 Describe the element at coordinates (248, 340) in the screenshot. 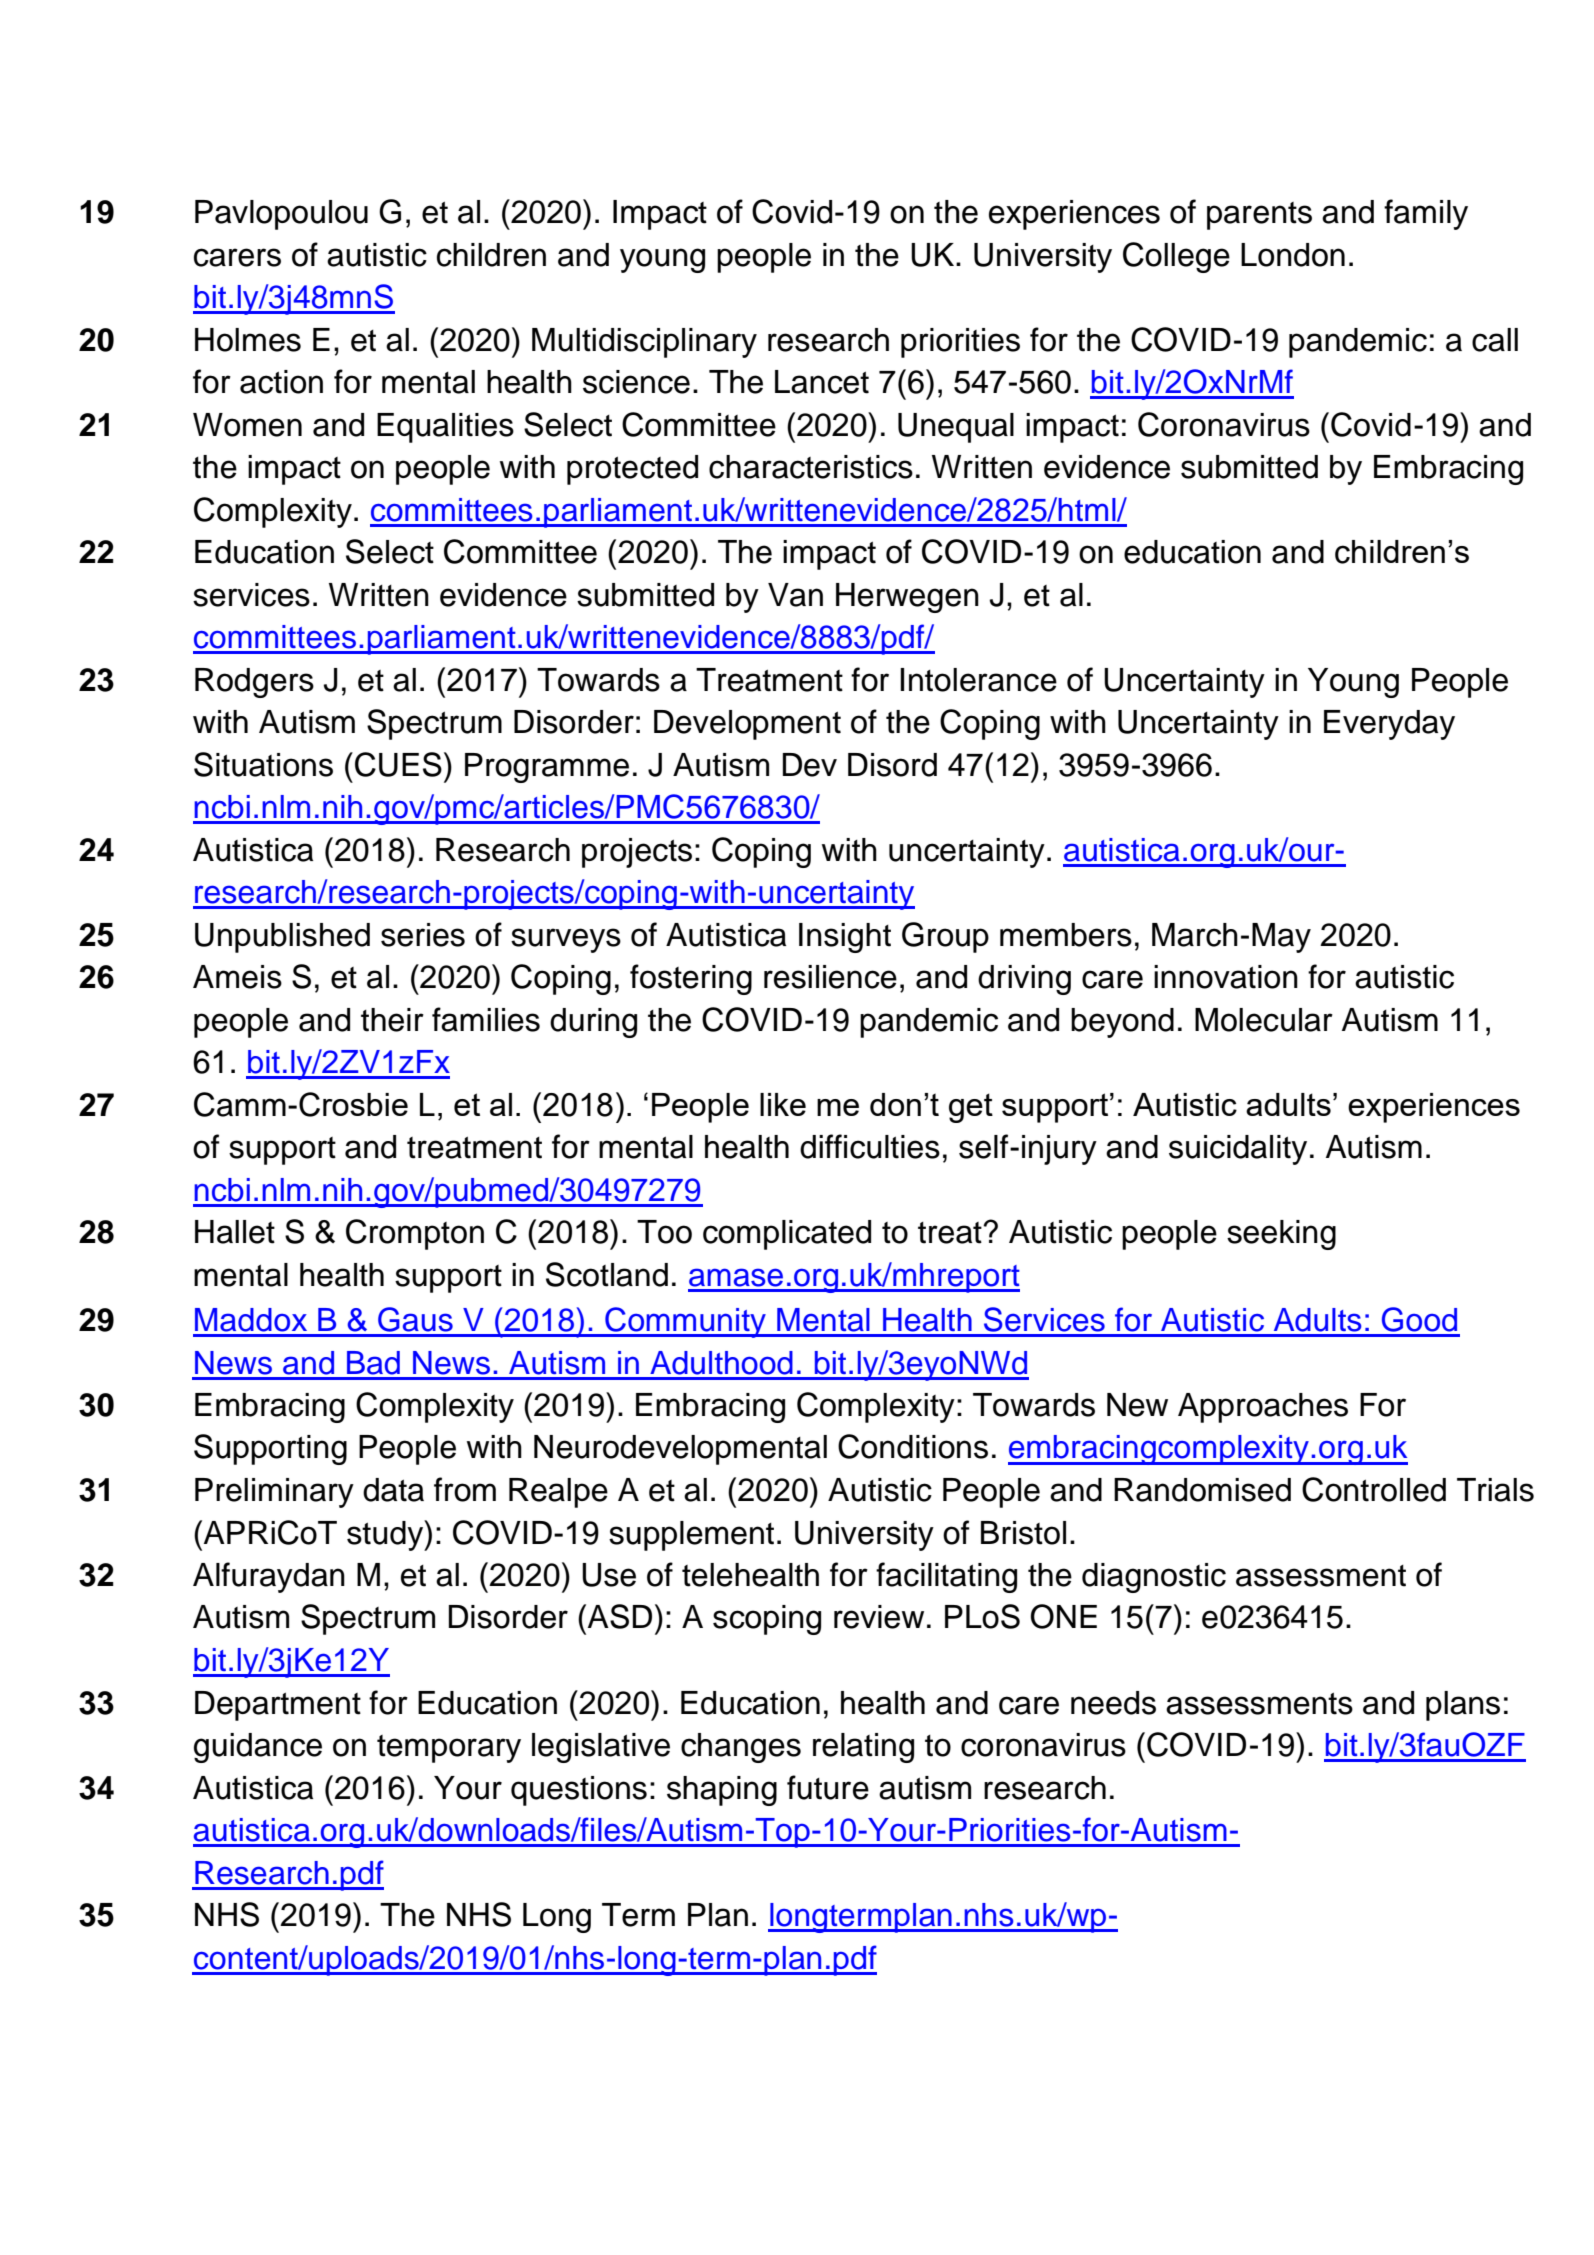

I see `Holmes` at that location.
